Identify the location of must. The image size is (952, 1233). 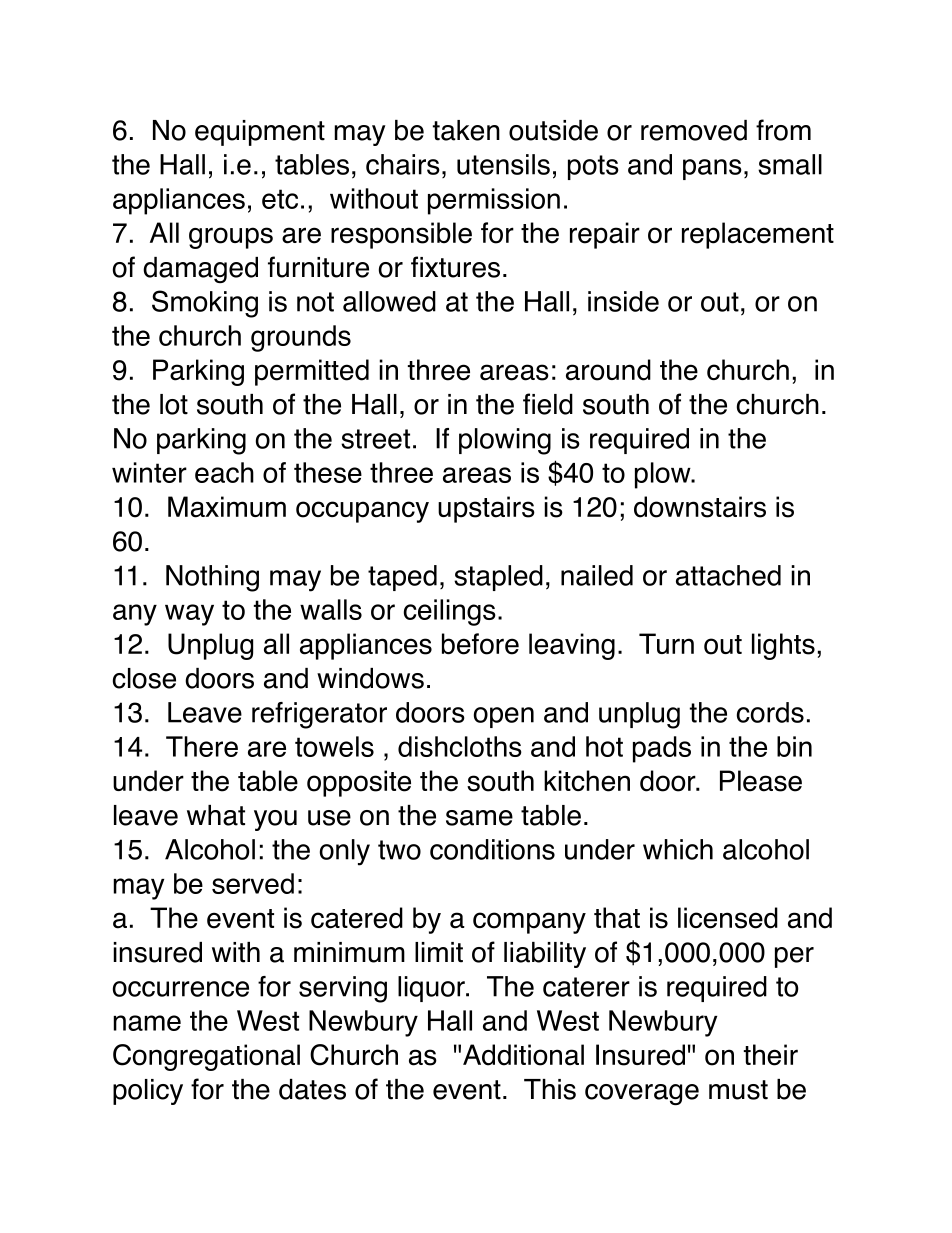
(738, 1090).
